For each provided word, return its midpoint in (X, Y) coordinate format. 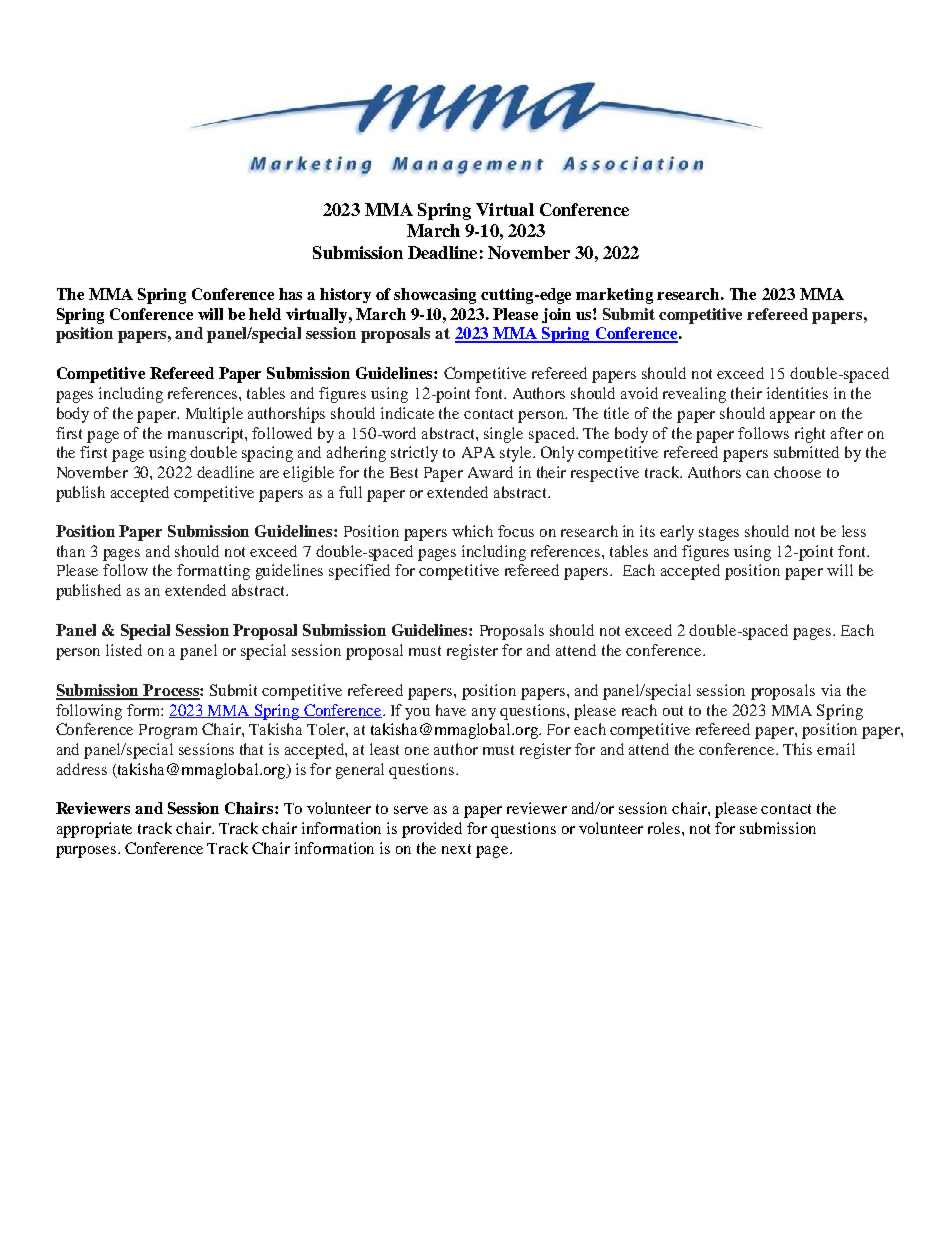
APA (478, 452)
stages (719, 534)
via (831, 690)
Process (171, 691)
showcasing (435, 296)
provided (432, 830)
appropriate (94, 830)
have (451, 710)
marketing (614, 296)
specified (359, 572)
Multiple (214, 415)
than (71, 551)
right (810, 435)
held (265, 314)
